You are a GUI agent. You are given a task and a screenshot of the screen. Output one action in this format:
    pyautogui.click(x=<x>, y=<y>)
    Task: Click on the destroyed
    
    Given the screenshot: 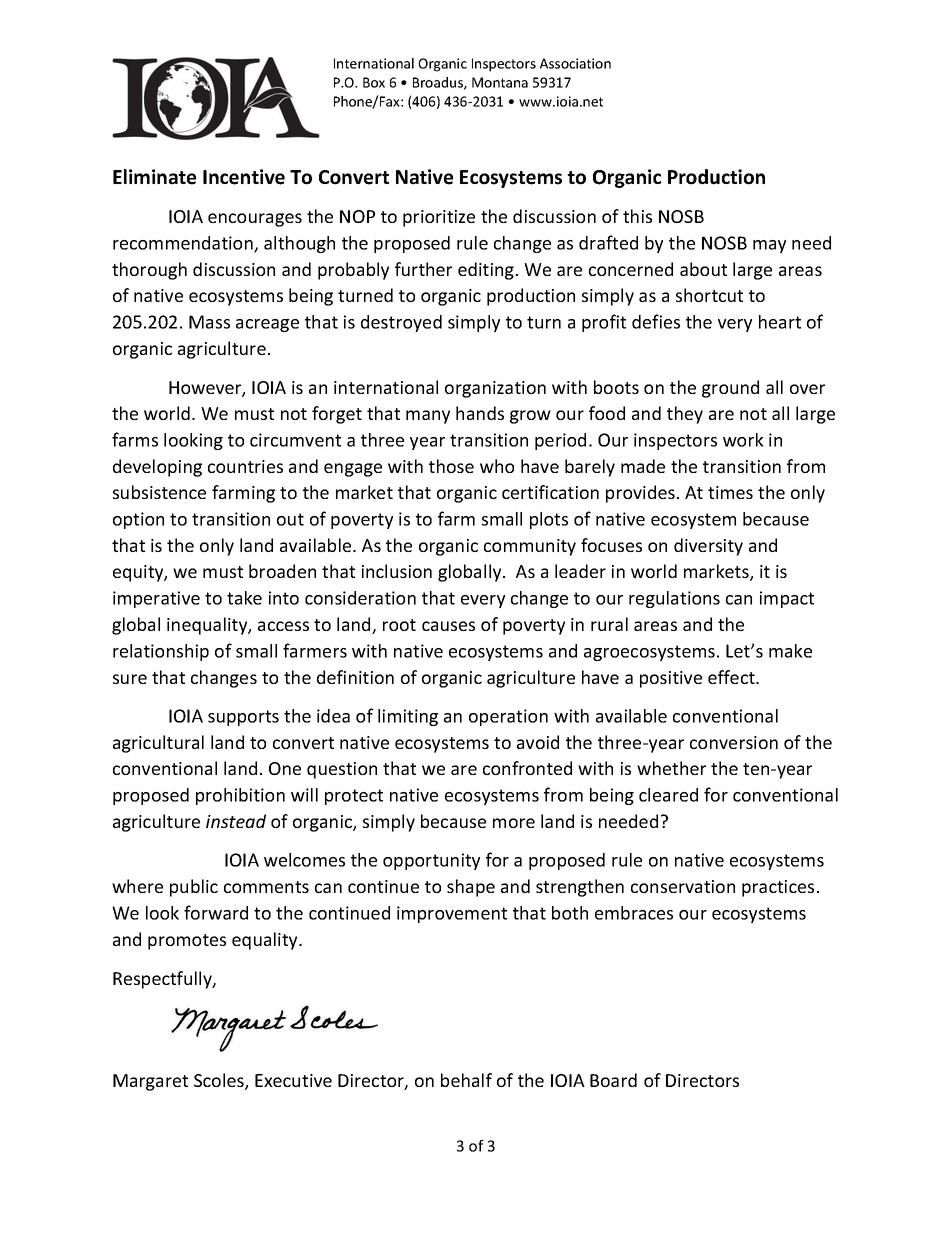 What is the action you would take?
    pyautogui.click(x=401, y=323)
